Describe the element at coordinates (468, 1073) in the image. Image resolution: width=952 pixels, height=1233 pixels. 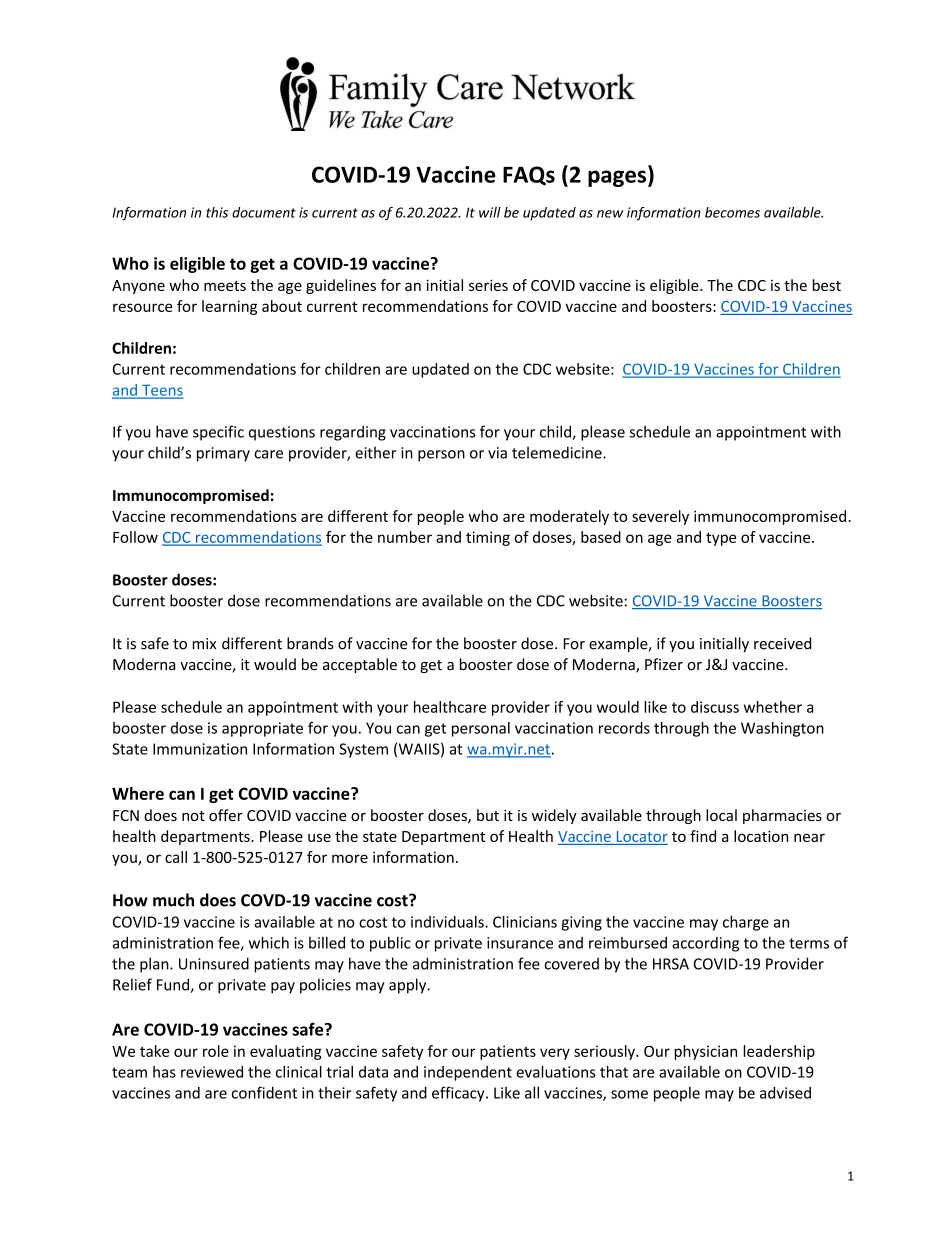
I see `independent` at that location.
